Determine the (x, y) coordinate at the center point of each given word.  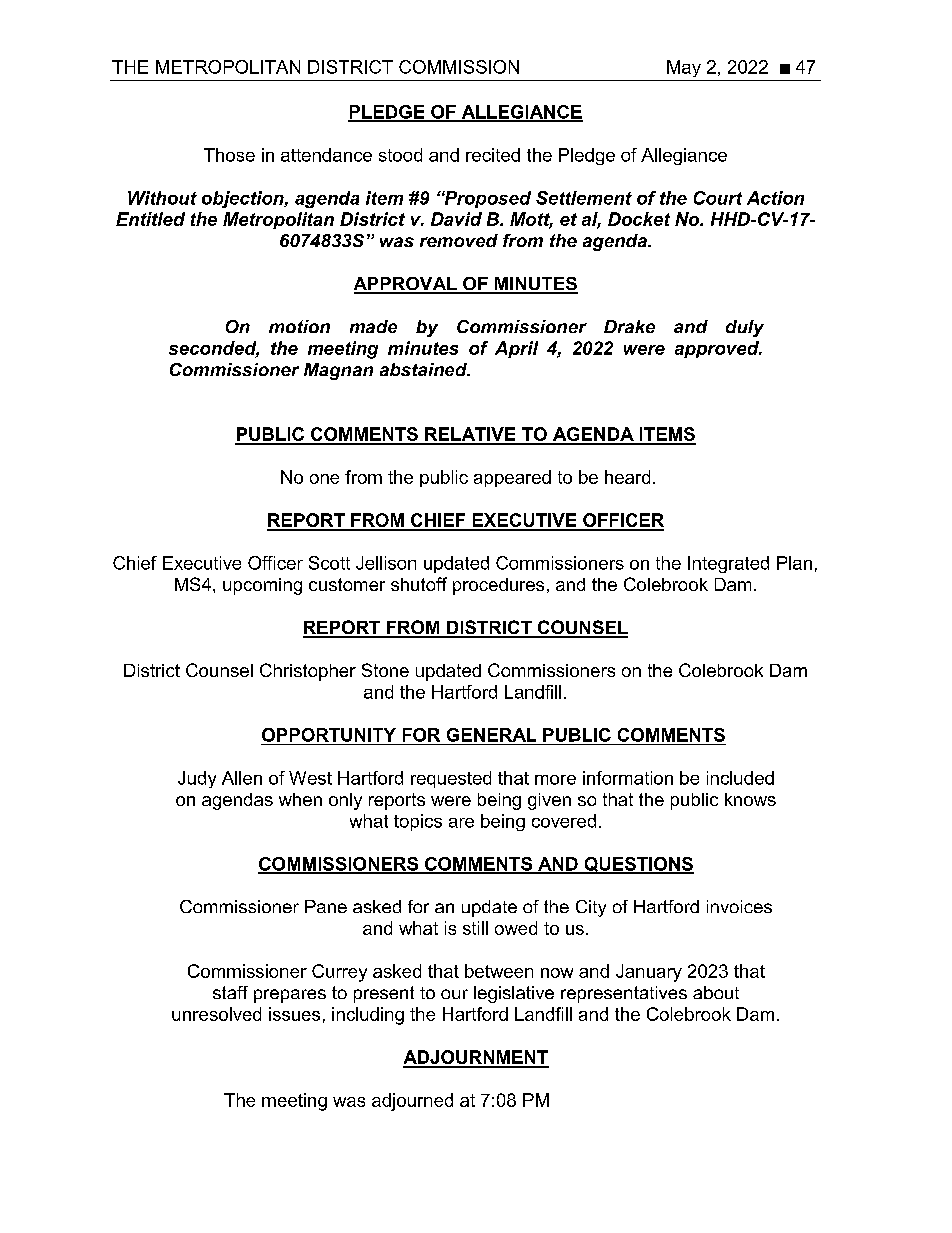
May (684, 68)
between (499, 971)
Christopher (308, 672)
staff (230, 992)
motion (299, 326)
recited (493, 155)
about (716, 992)
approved (718, 349)
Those (229, 155)
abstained (424, 369)
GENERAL (491, 735)
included (740, 778)
